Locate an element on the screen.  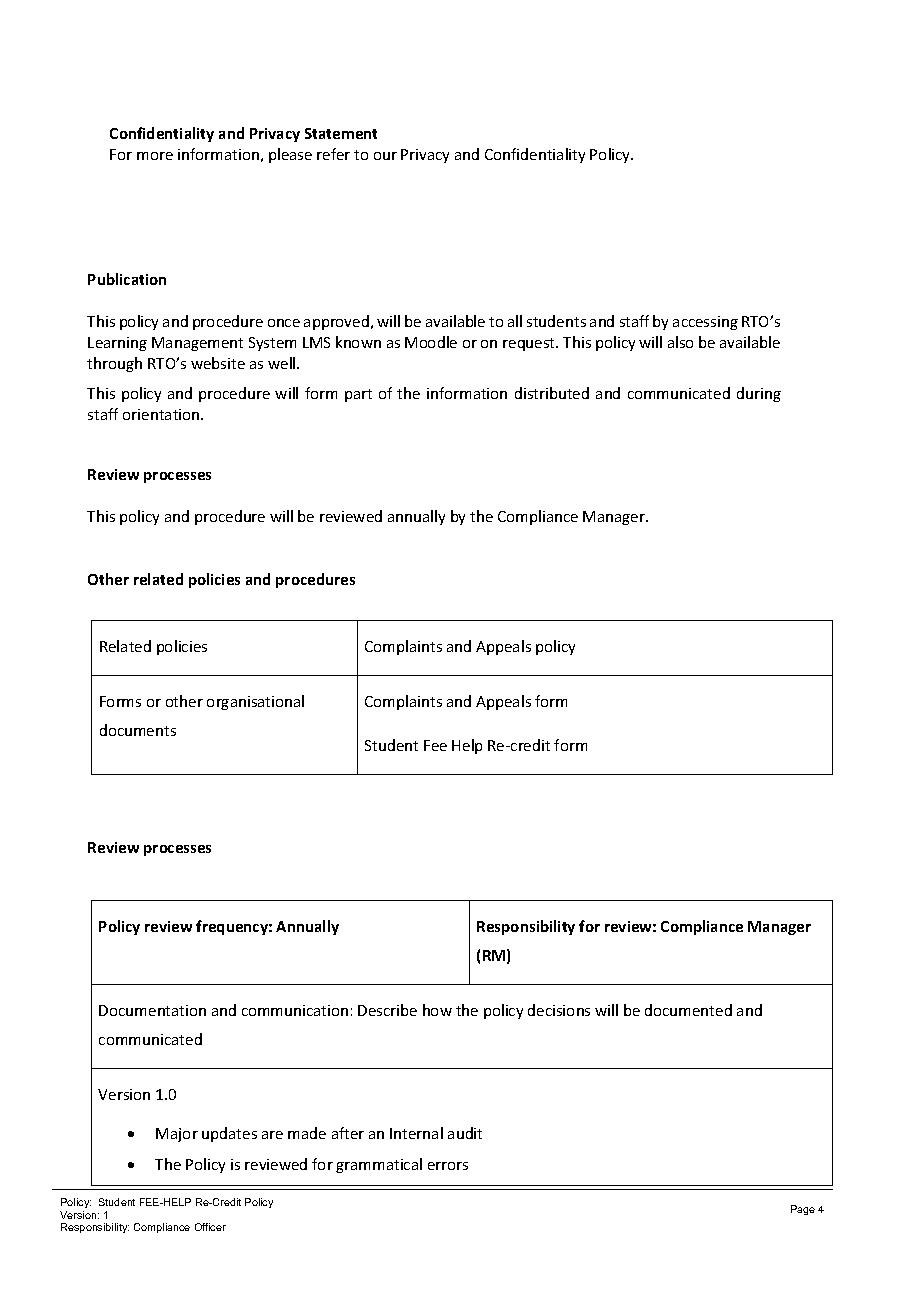
orientation is located at coordinates (162, 414).
